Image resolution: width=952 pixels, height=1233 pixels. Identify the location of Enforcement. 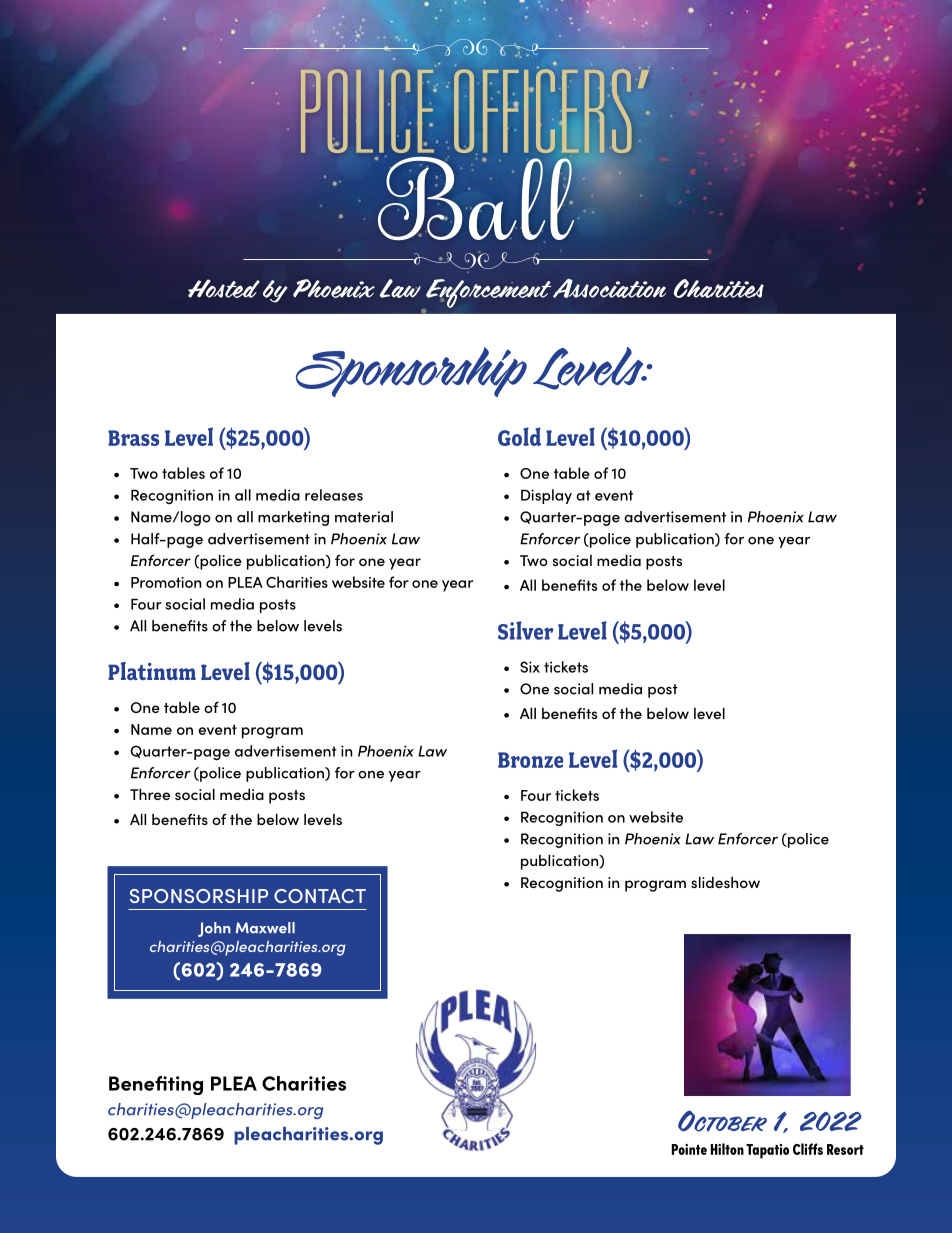
(487, 294).
